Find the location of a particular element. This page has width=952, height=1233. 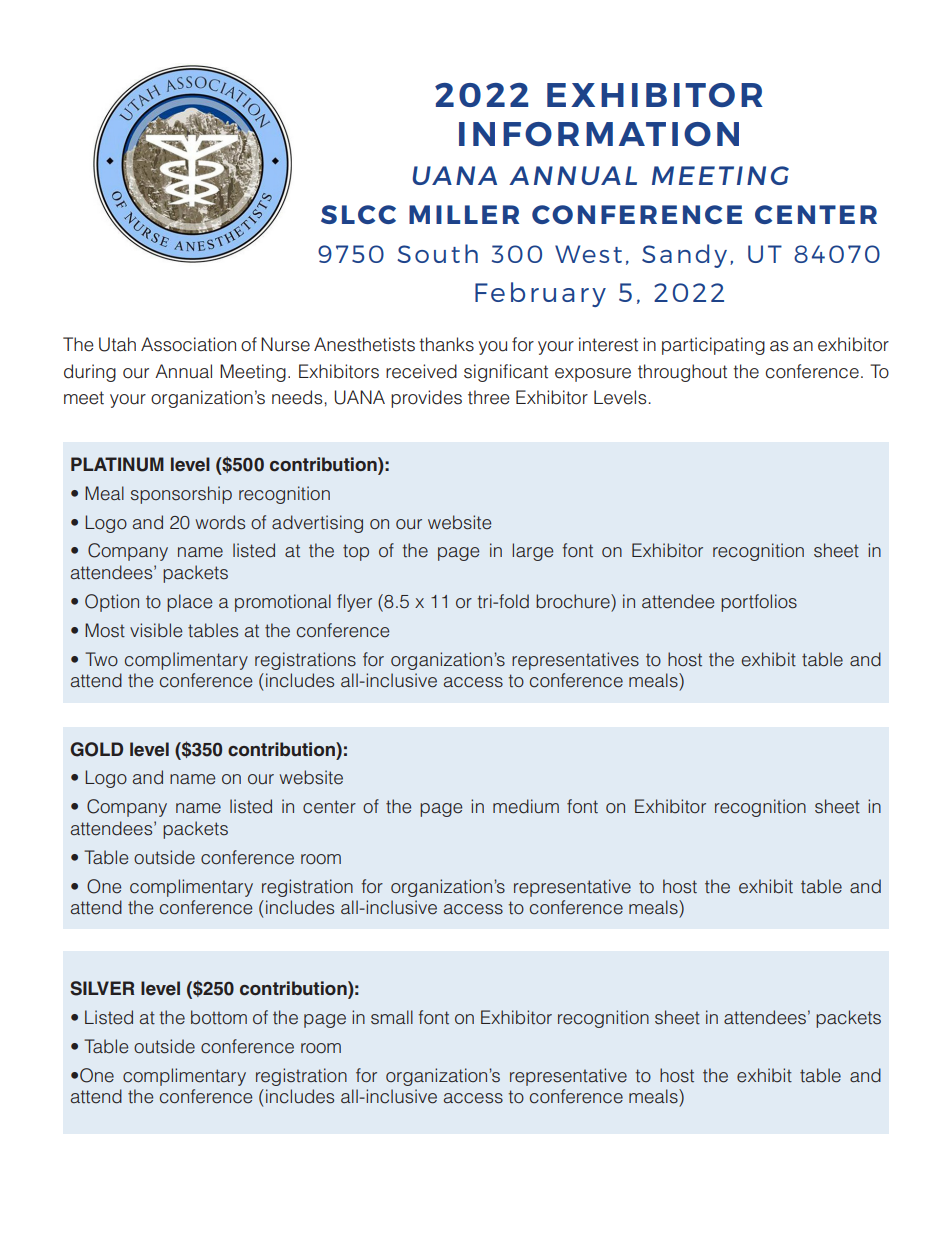

Two is located at coordinates (101, 659).
